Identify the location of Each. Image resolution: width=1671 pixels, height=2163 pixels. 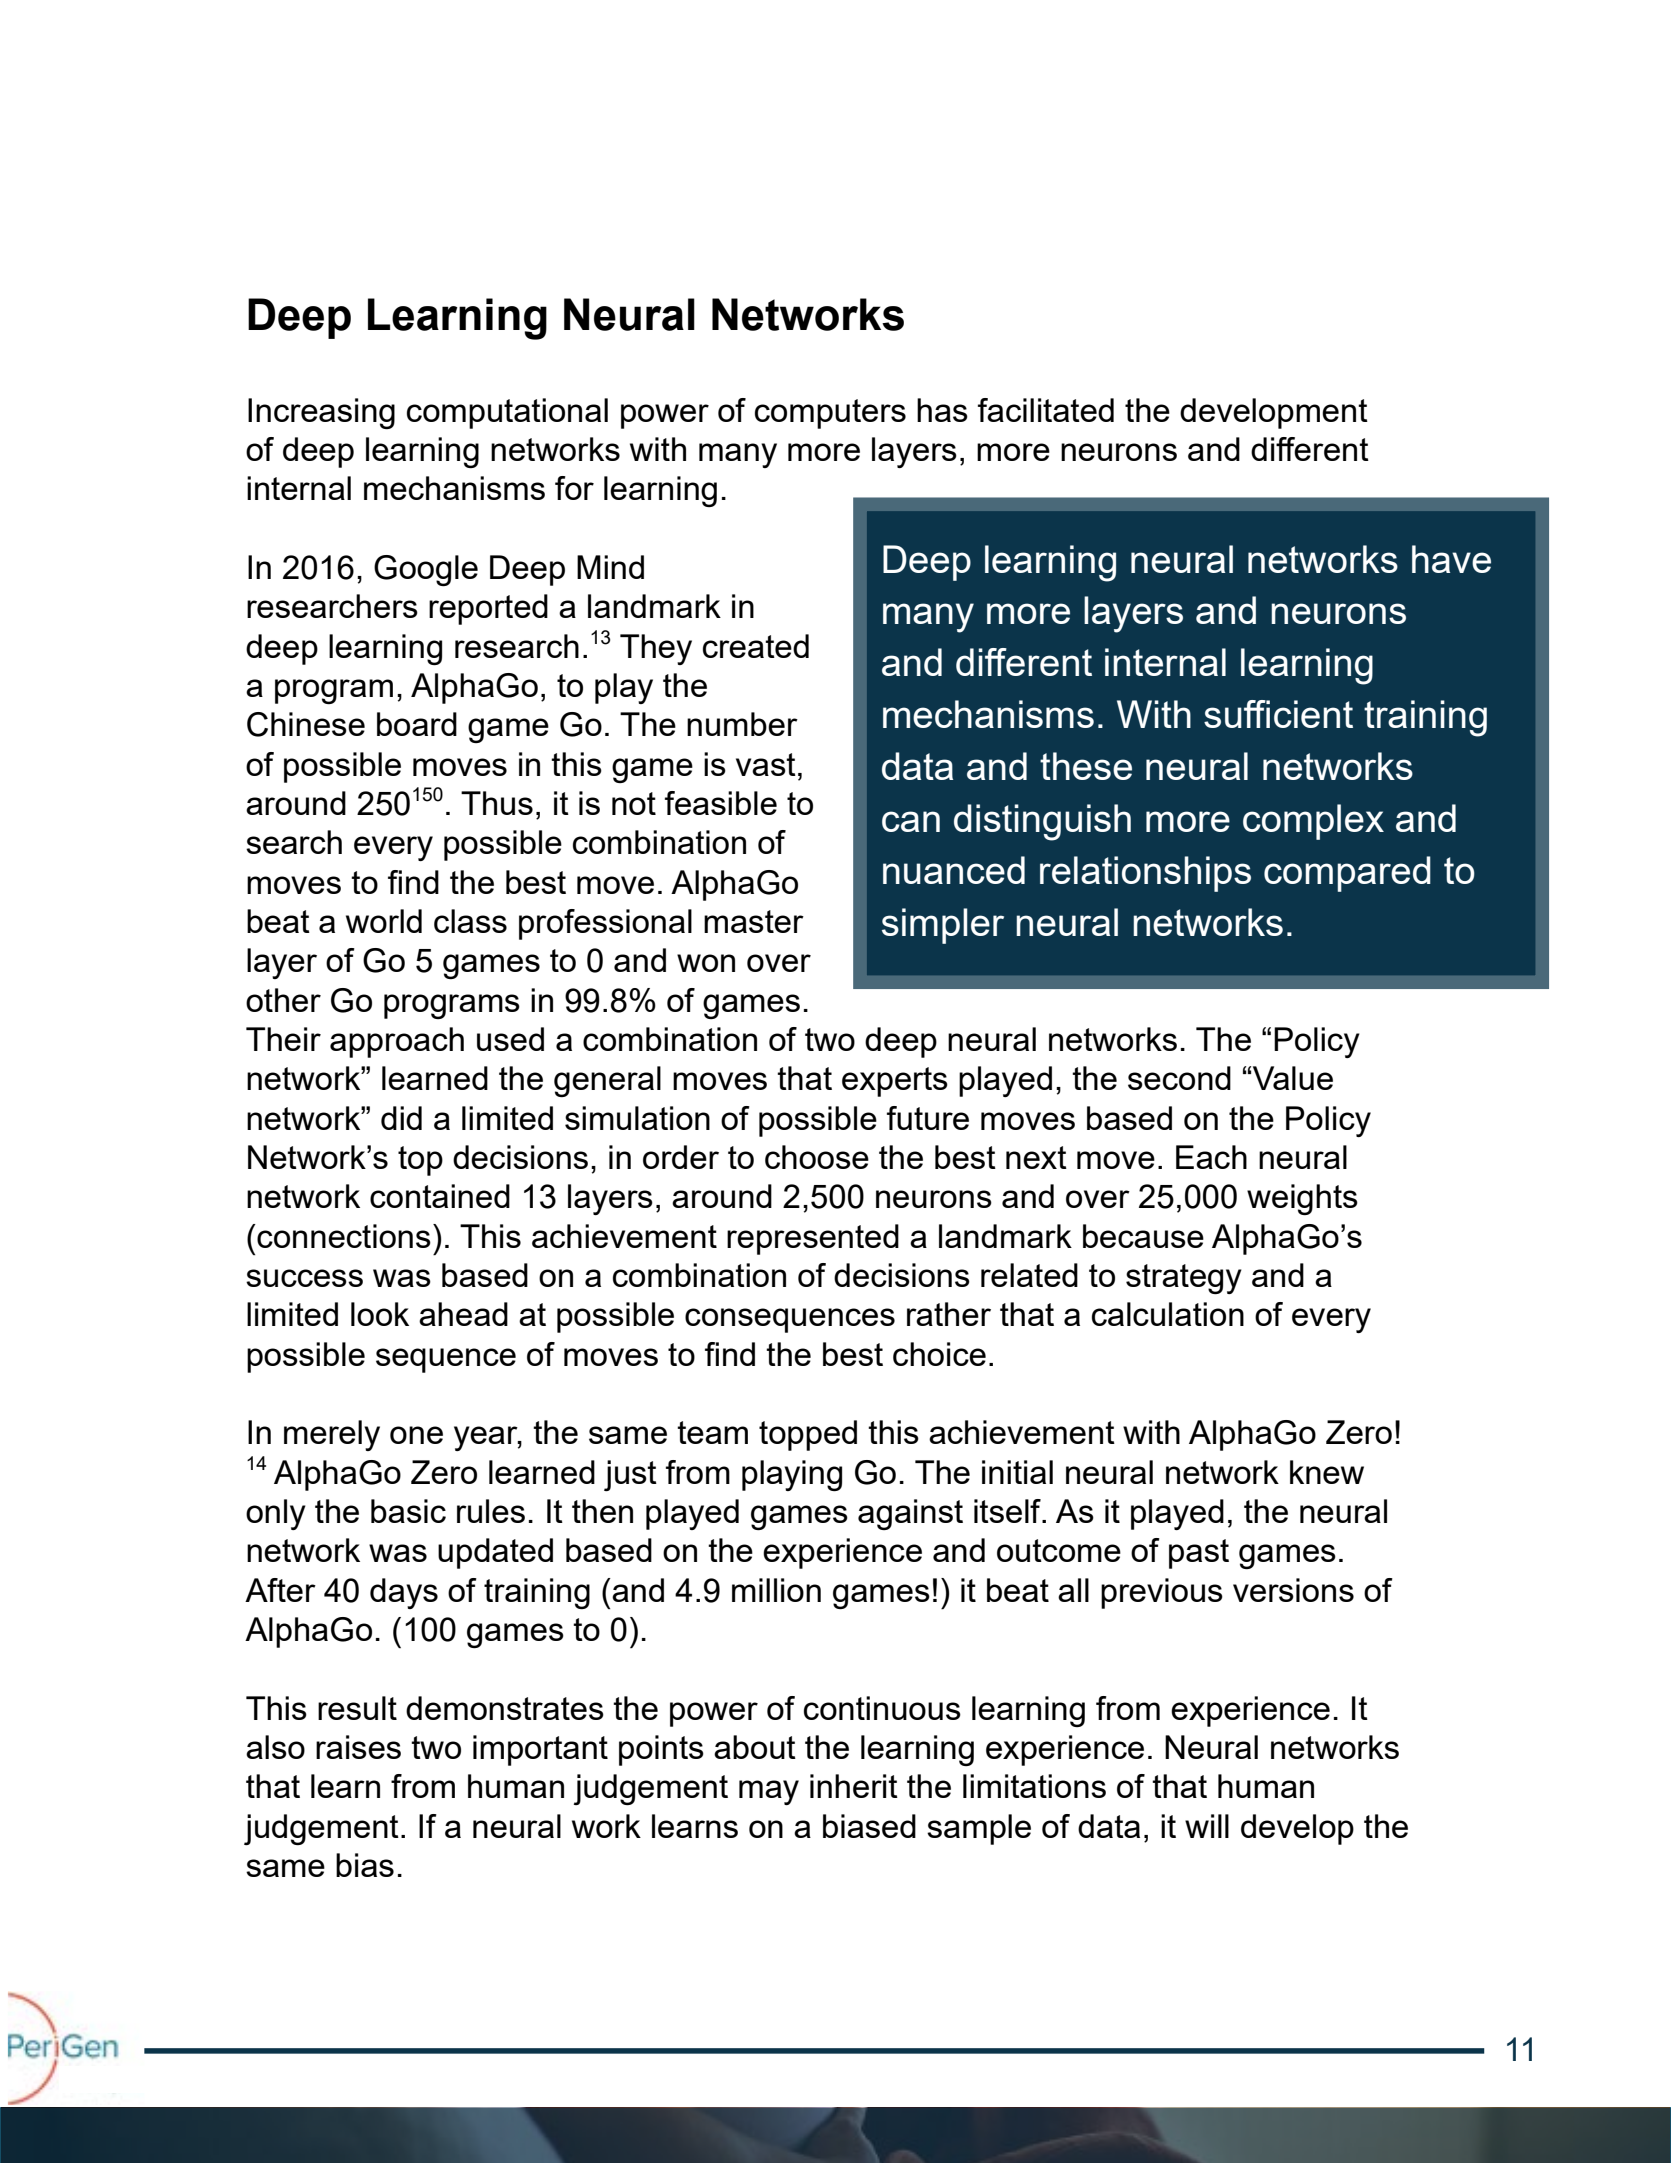
(1211, 1157).
